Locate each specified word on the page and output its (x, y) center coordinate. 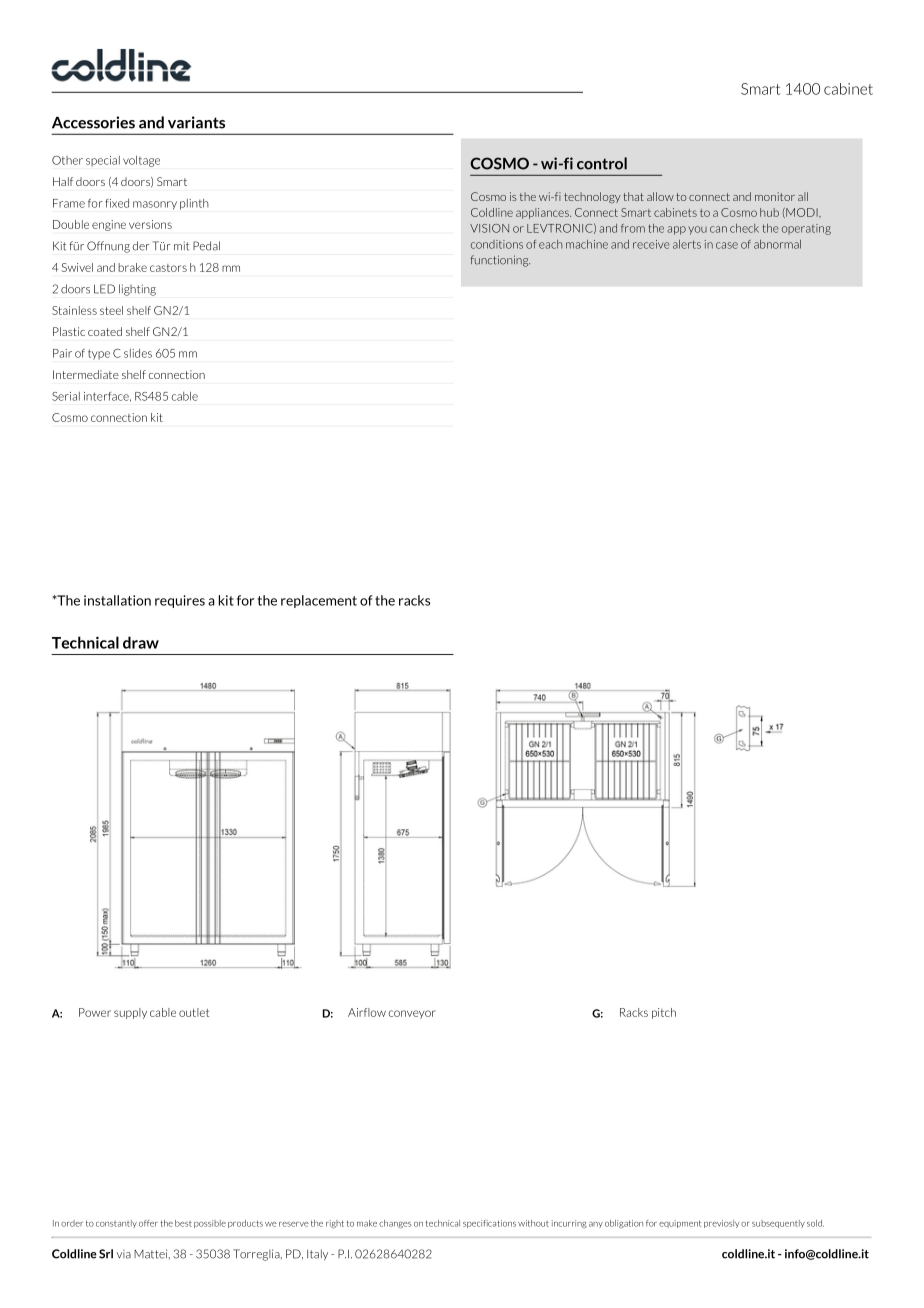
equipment (680, 1224)
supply (130, 1013)
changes (395, 1224)
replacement (319, 601)
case (727, 245)
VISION (489, 228)
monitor (775, 196)
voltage (141, 161)
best (183, 1223)
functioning (500, 261)
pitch (664, 1013)
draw (141, 642)
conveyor (412, 1014)
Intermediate (86, 374)
